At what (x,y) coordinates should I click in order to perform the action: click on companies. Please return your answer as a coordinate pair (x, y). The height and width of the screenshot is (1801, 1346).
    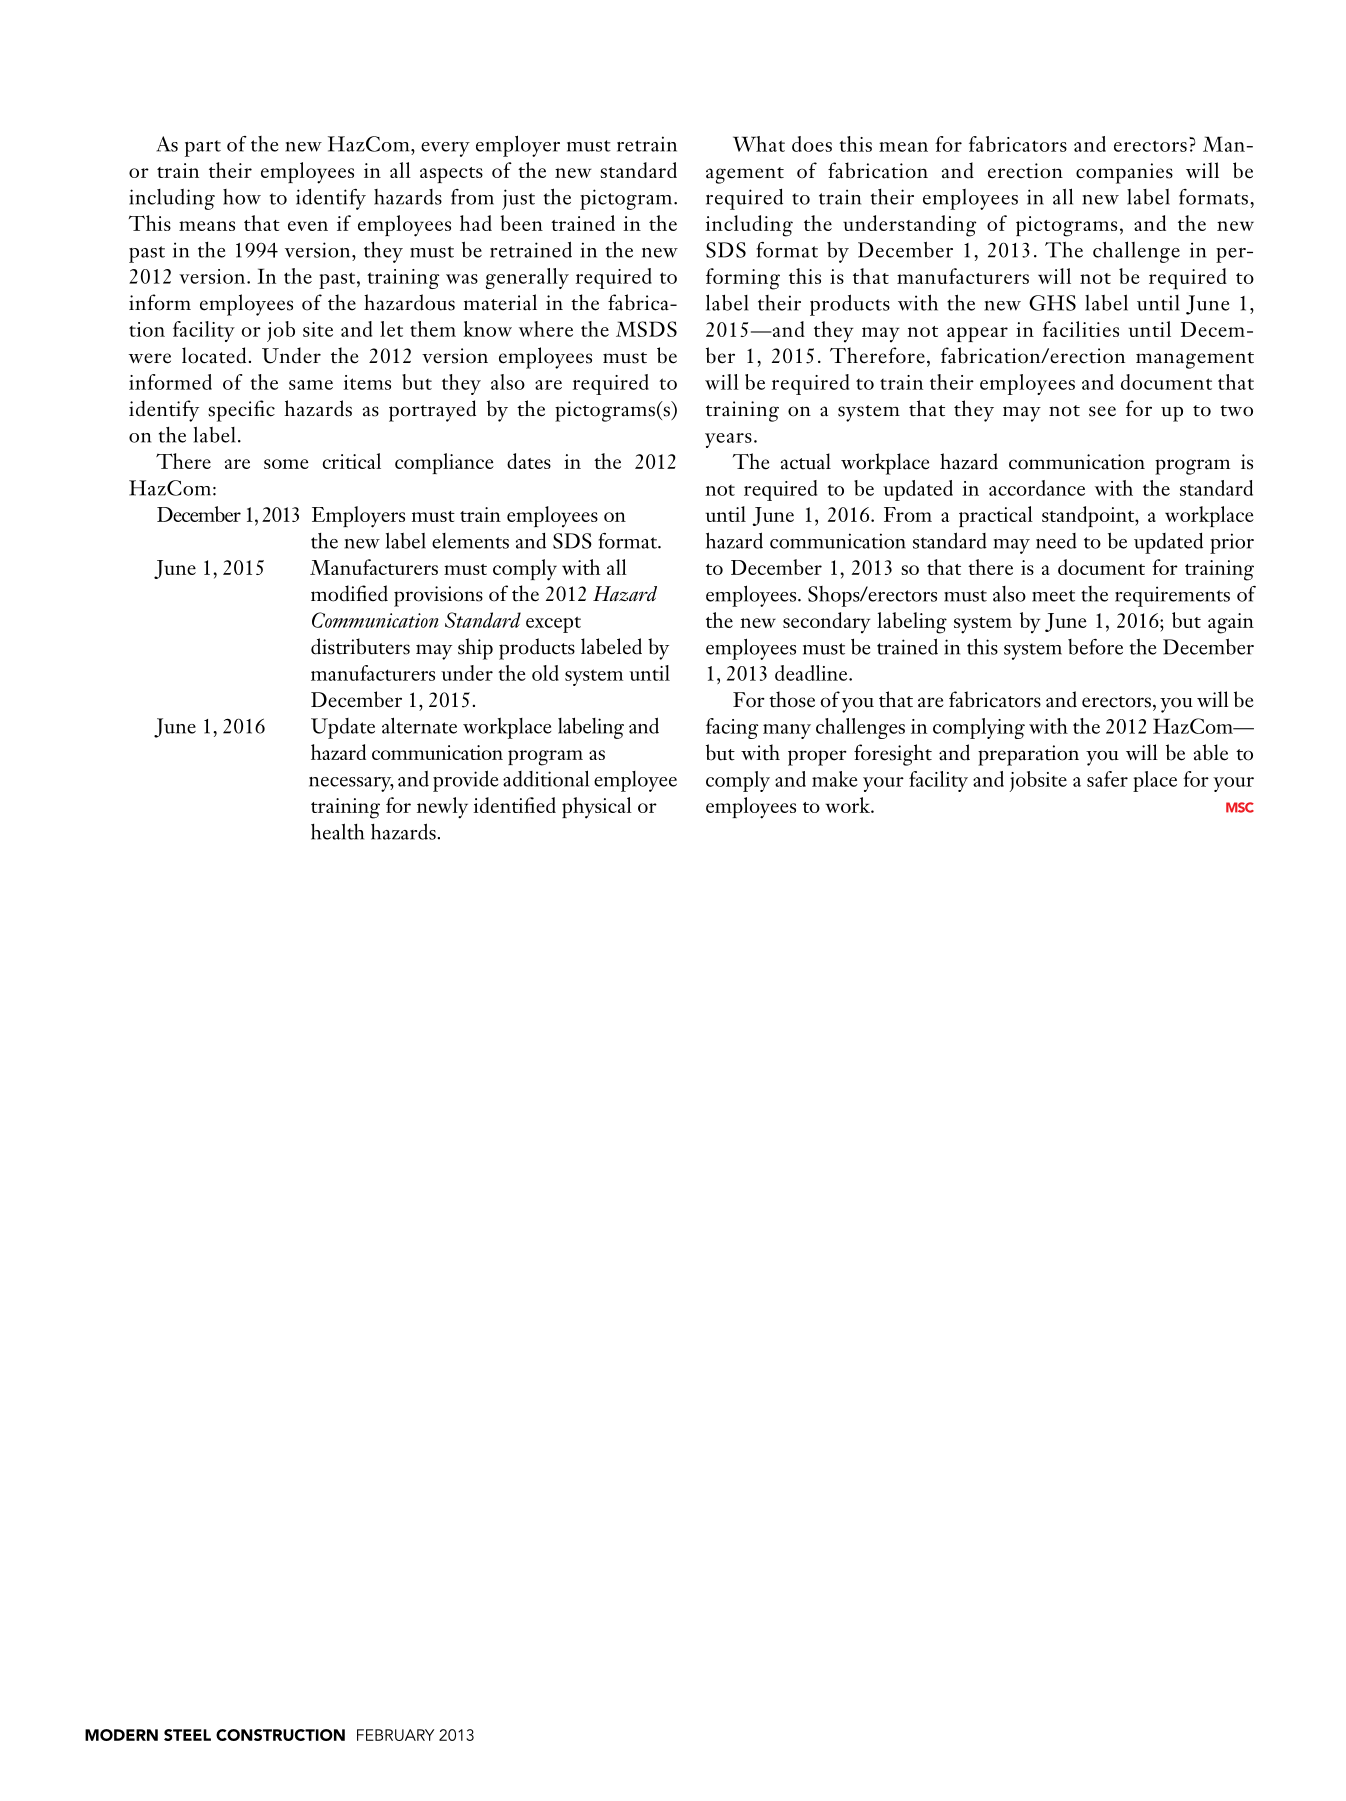
    Looking at the image, I should click on (1124, 173).
